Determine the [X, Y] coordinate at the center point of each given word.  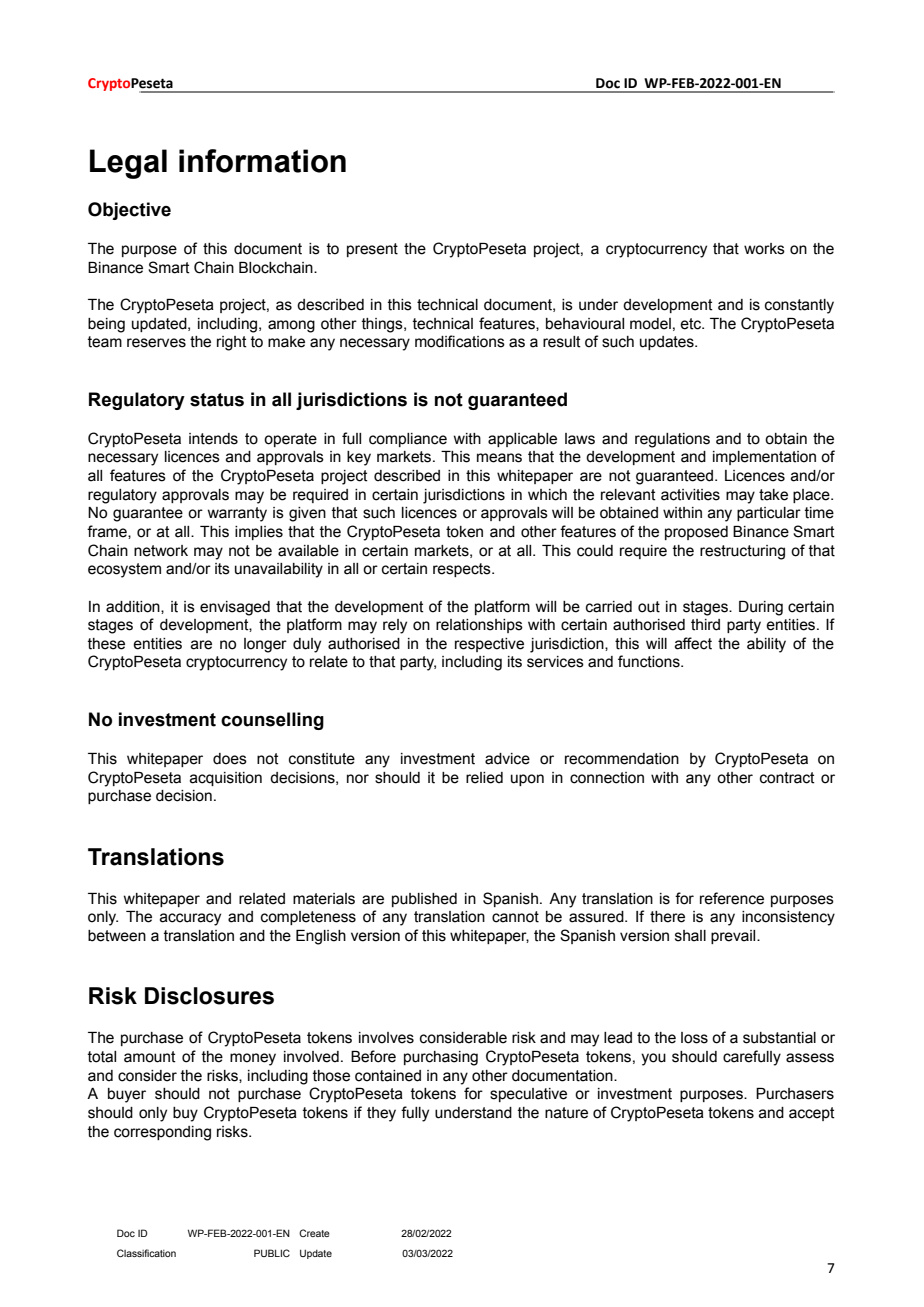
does [230, 759]
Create [314, 1233]
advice [507, 759]
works [764, 249]
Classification [146, 1253]
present [372, 250]
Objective [129, 211]
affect [693, 643]
